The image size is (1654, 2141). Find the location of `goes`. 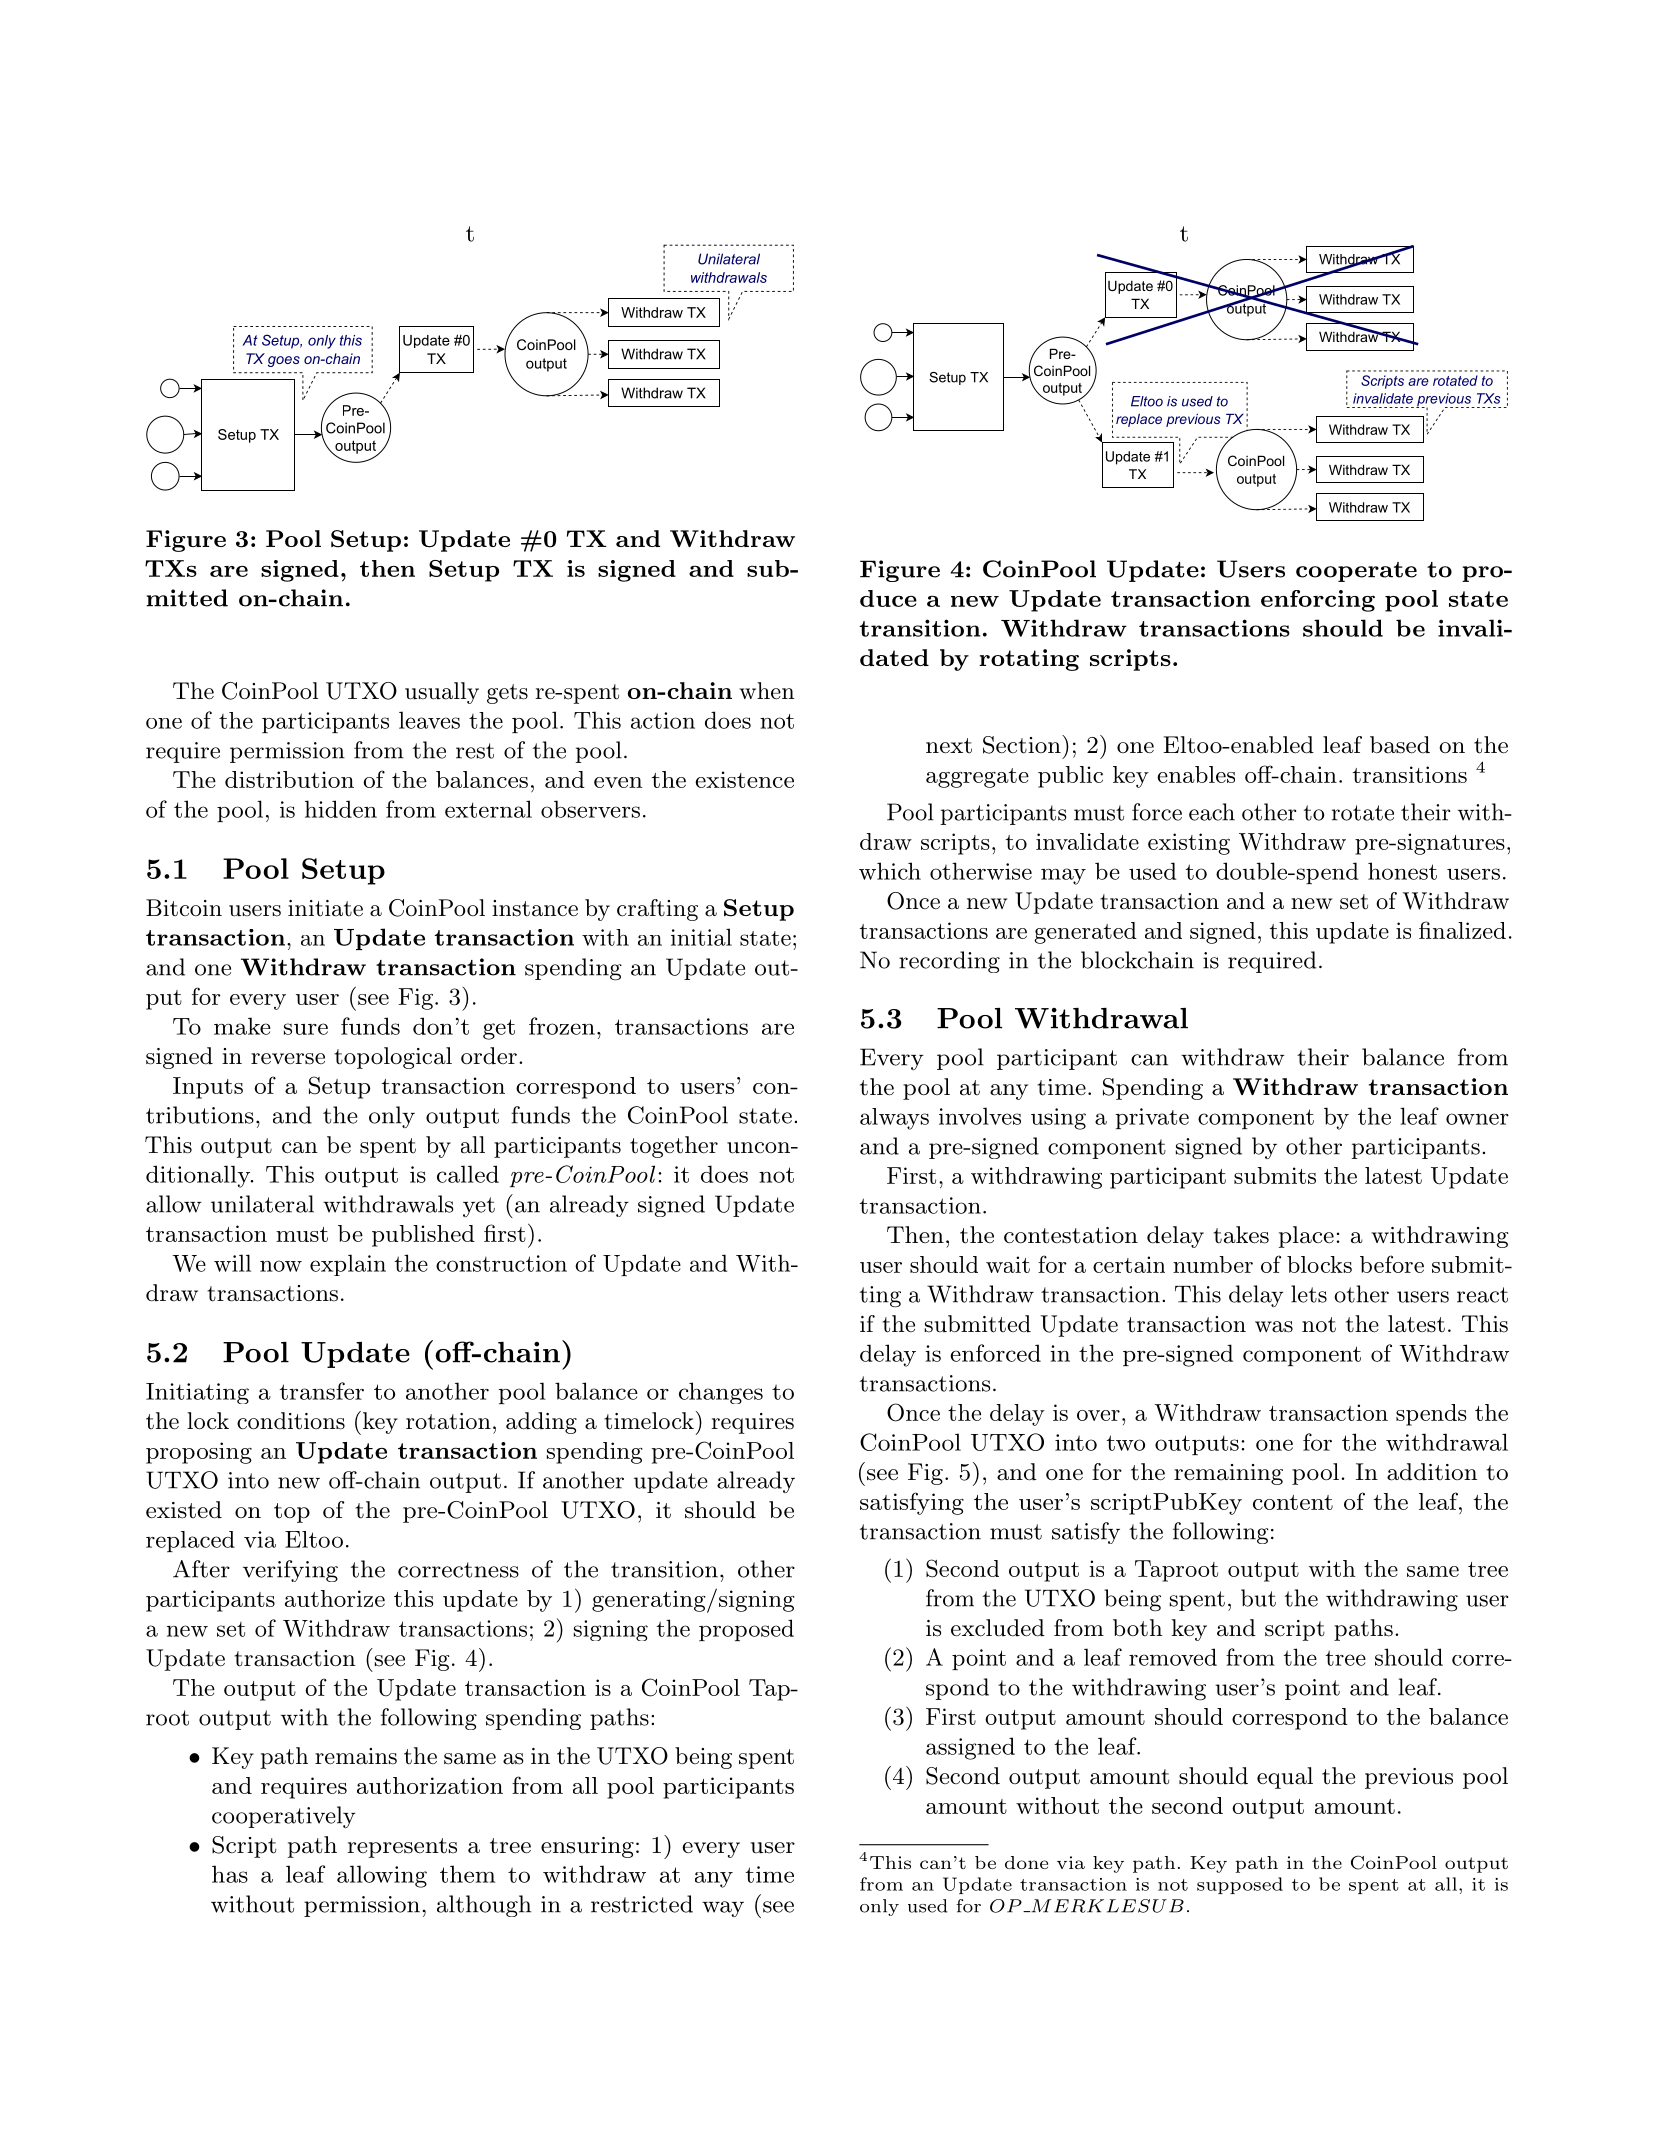

goes is located at coordinates (284, 361).
